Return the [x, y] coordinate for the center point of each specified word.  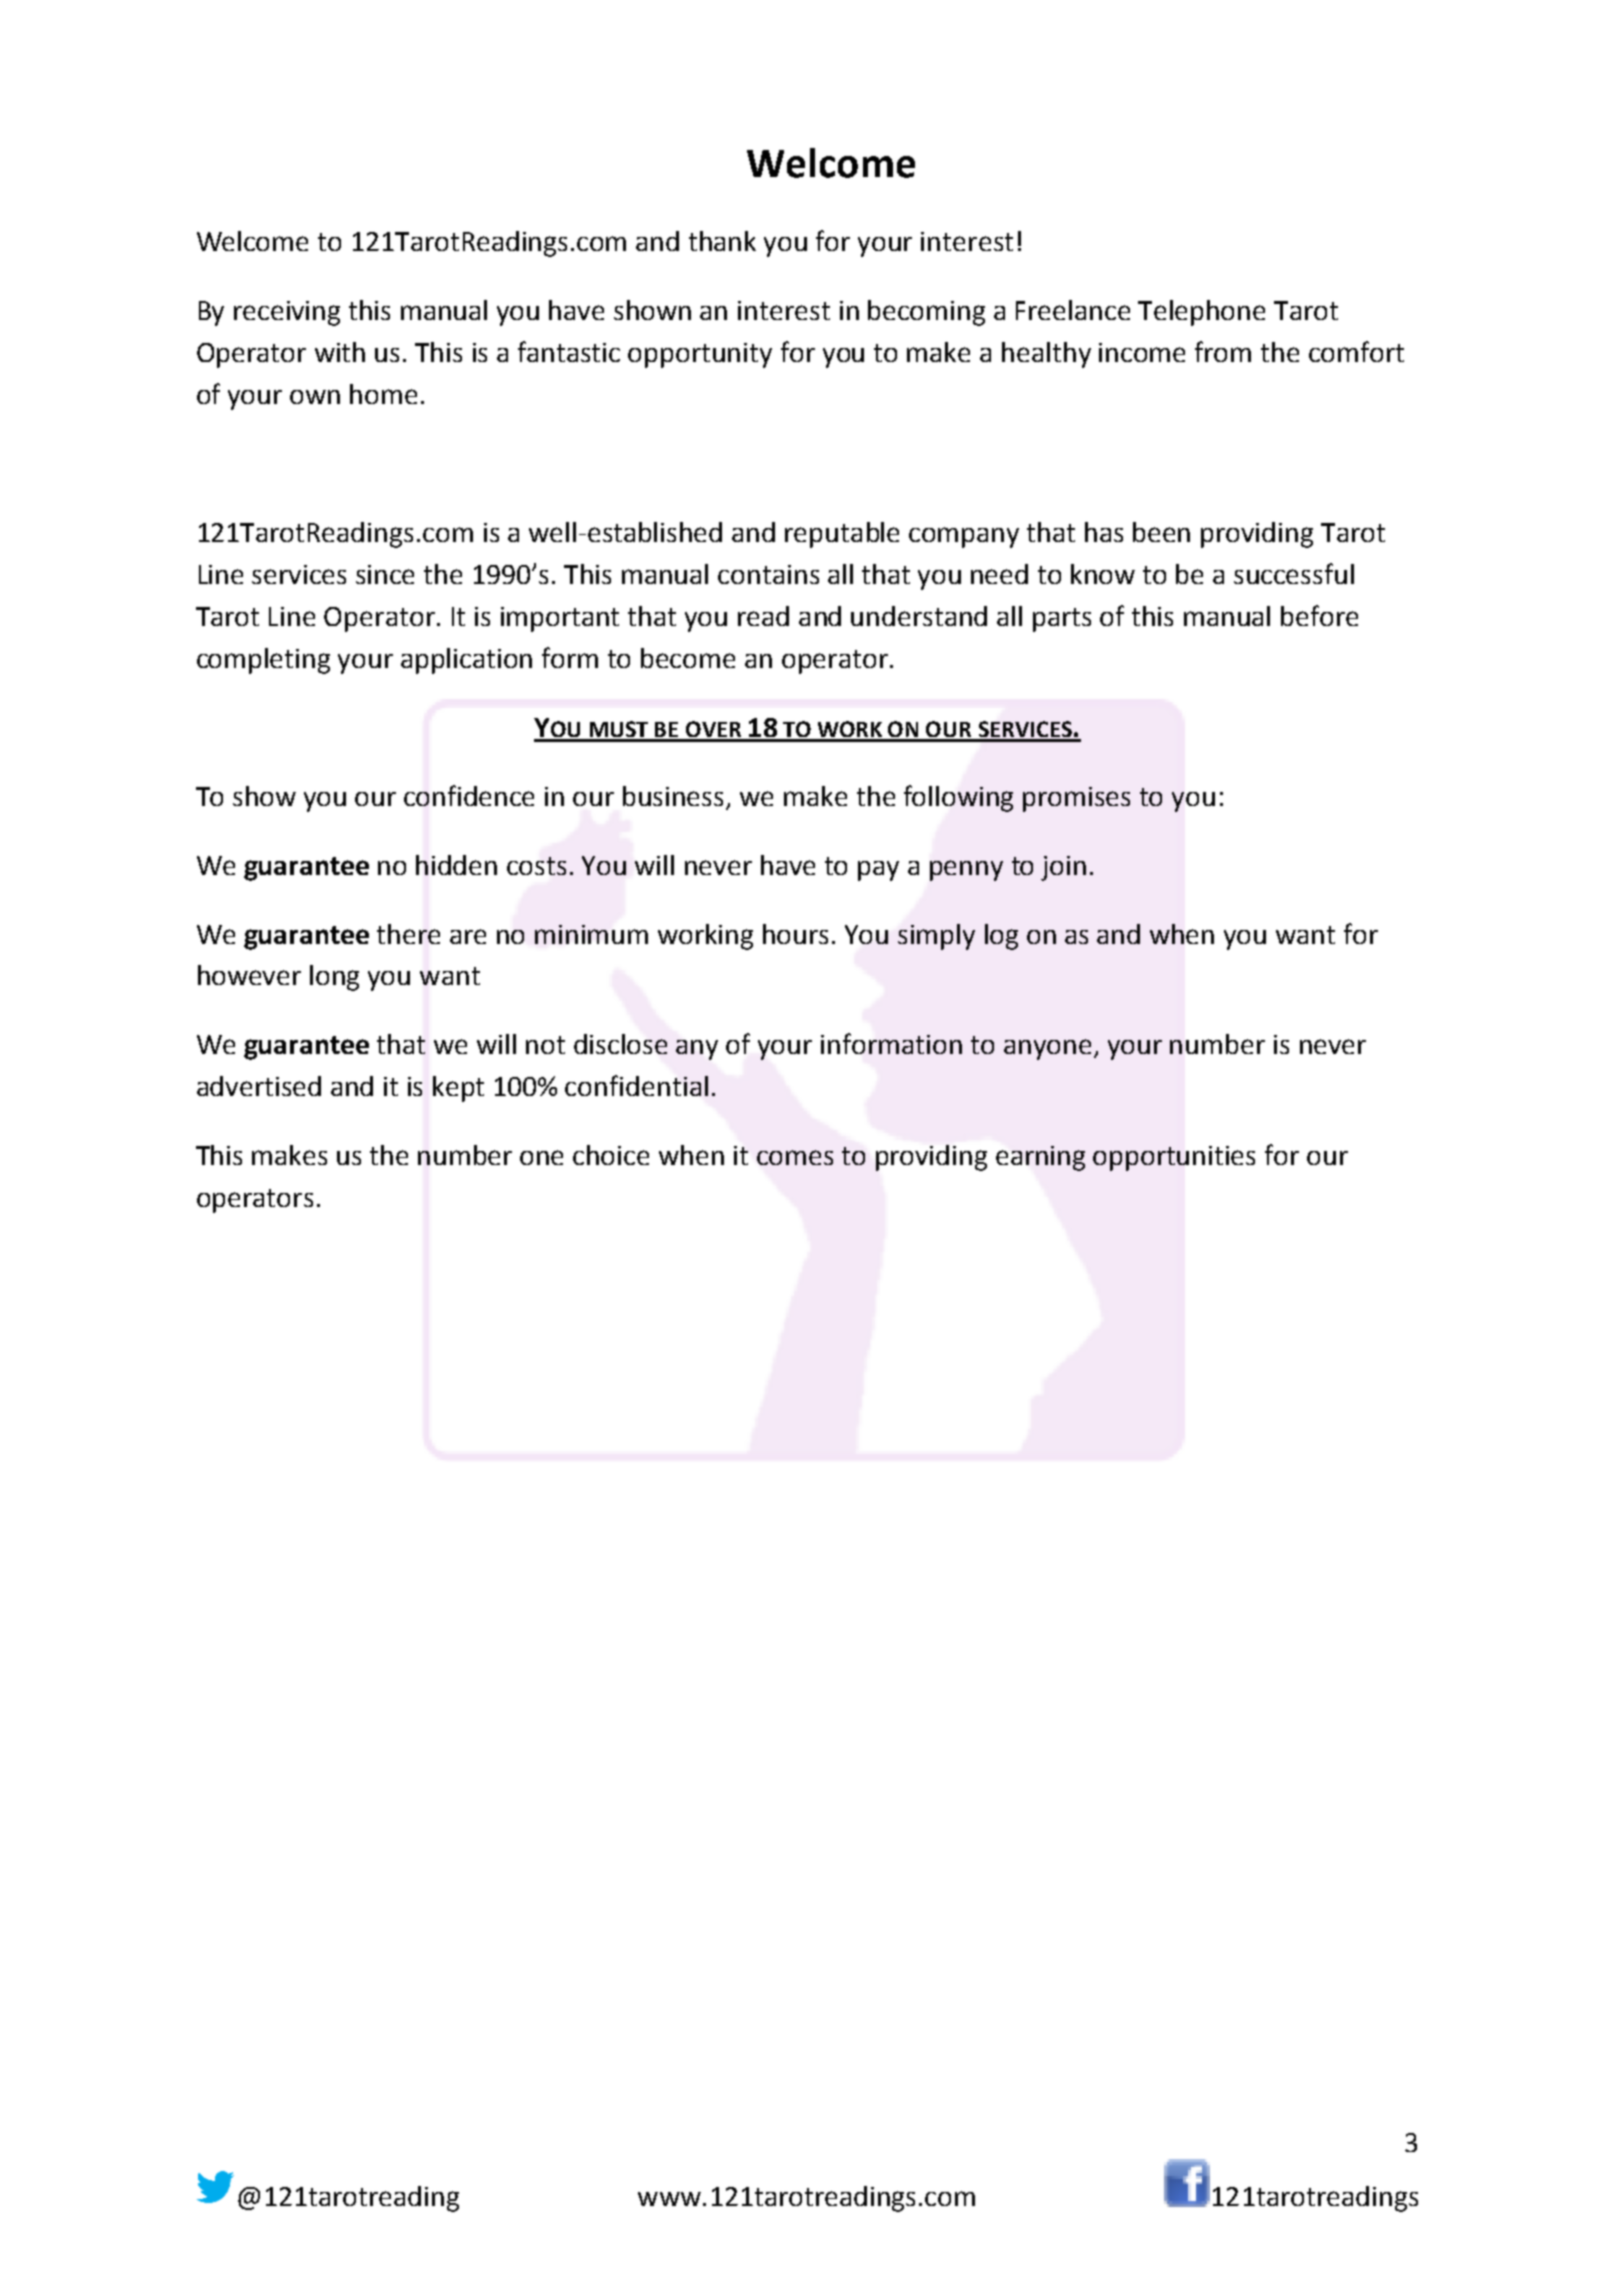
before [1319, 615]
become [688, 658]
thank [722, 241]
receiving [287, 313]
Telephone [1201, 313]
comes [795, 1157]
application [466, 661]
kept [458, 1089]
